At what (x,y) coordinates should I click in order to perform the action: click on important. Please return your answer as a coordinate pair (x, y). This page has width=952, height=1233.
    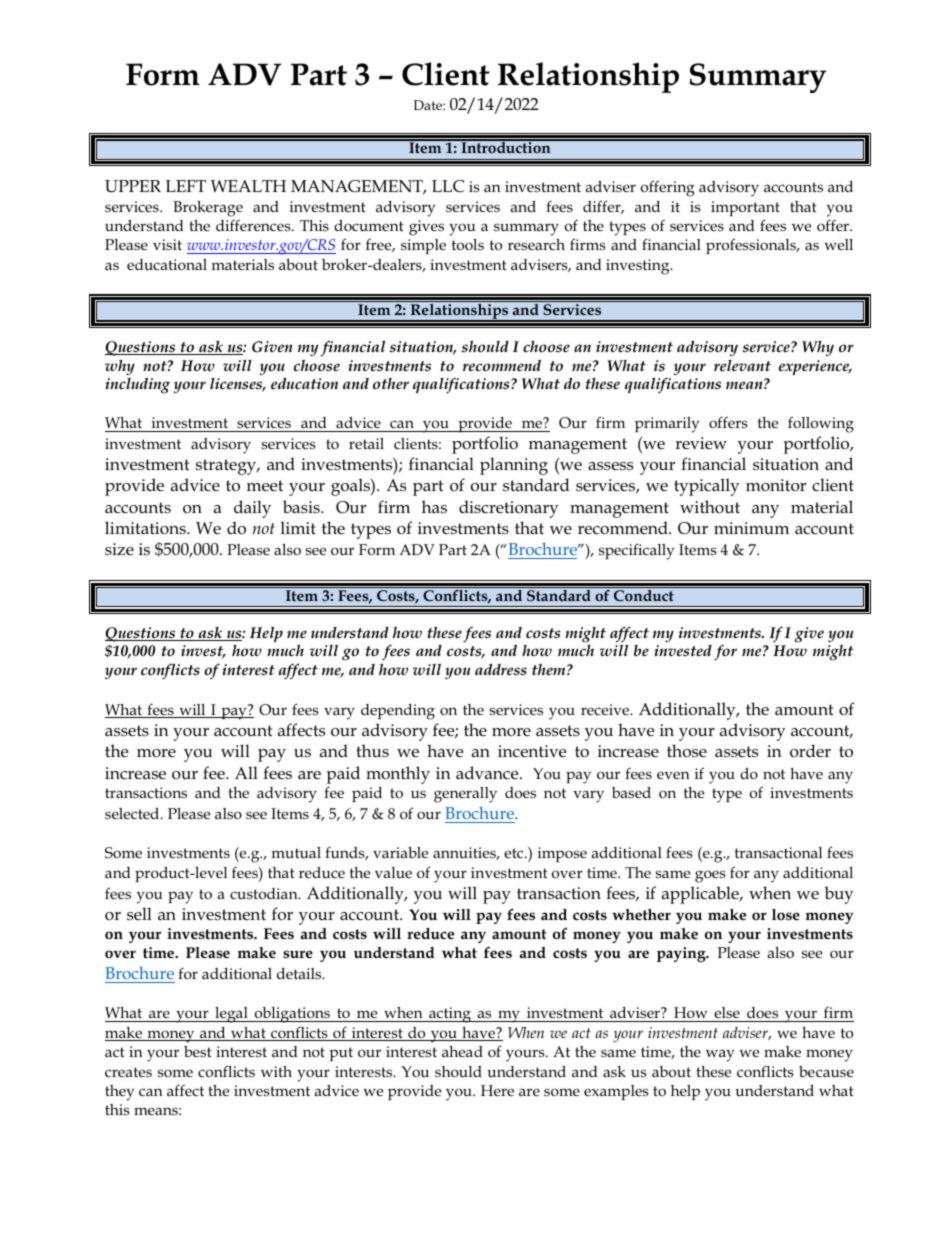
    Looking at the image, I should click on (745, 208).
